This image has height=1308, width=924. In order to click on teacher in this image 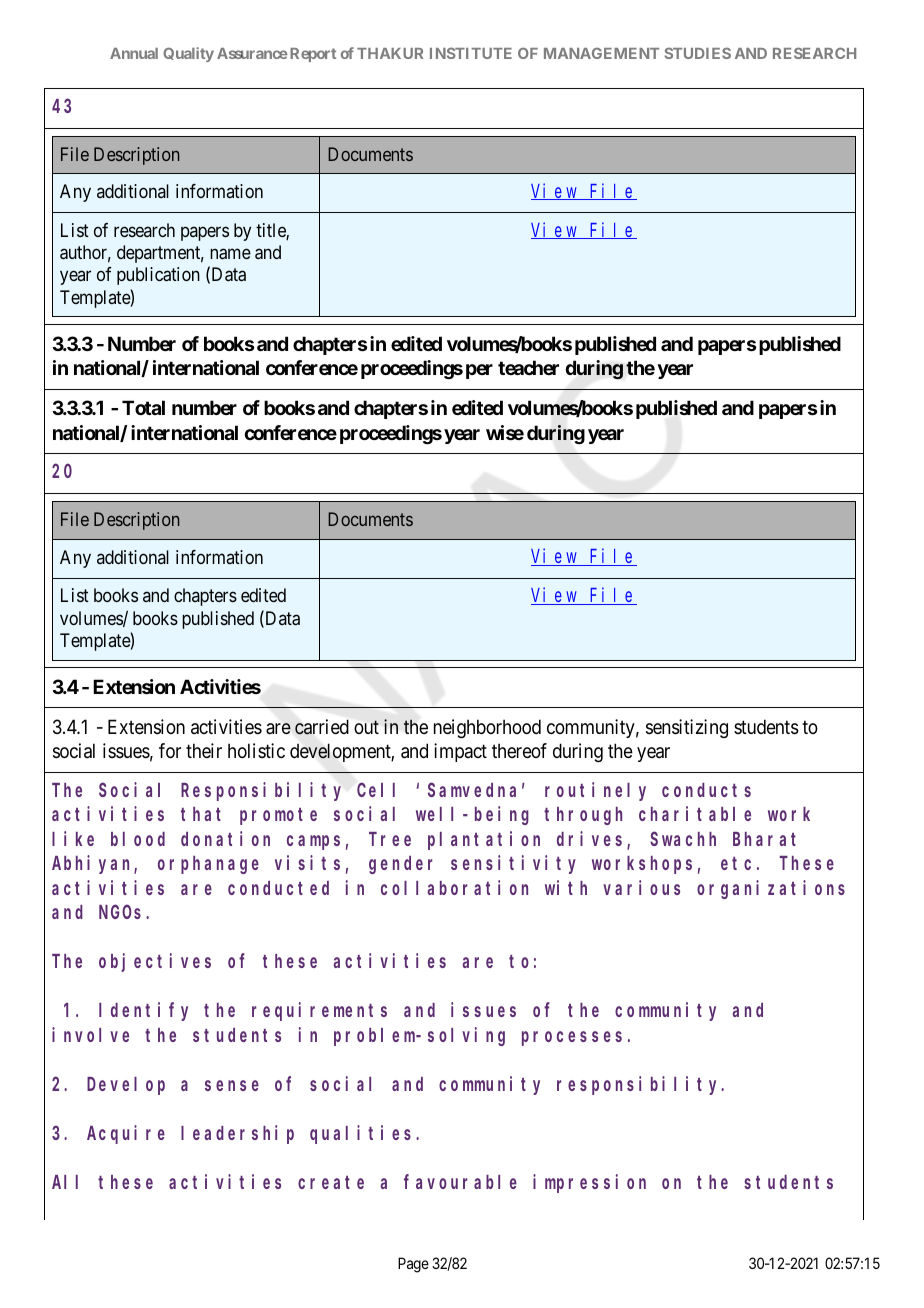, I will do `click(528, 367)`.
